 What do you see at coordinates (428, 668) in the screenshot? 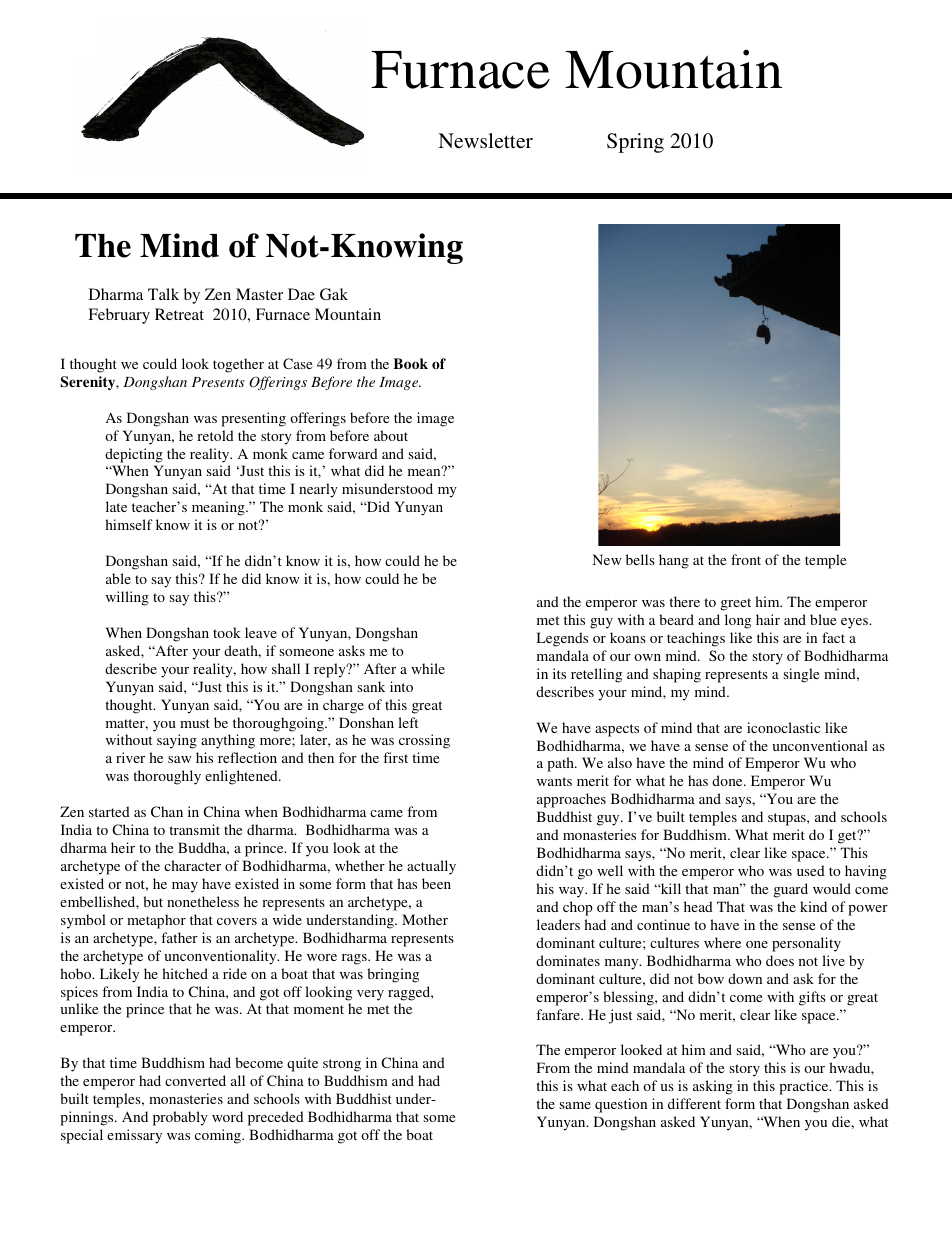
I see `while` at bounding box center [428, 668].
